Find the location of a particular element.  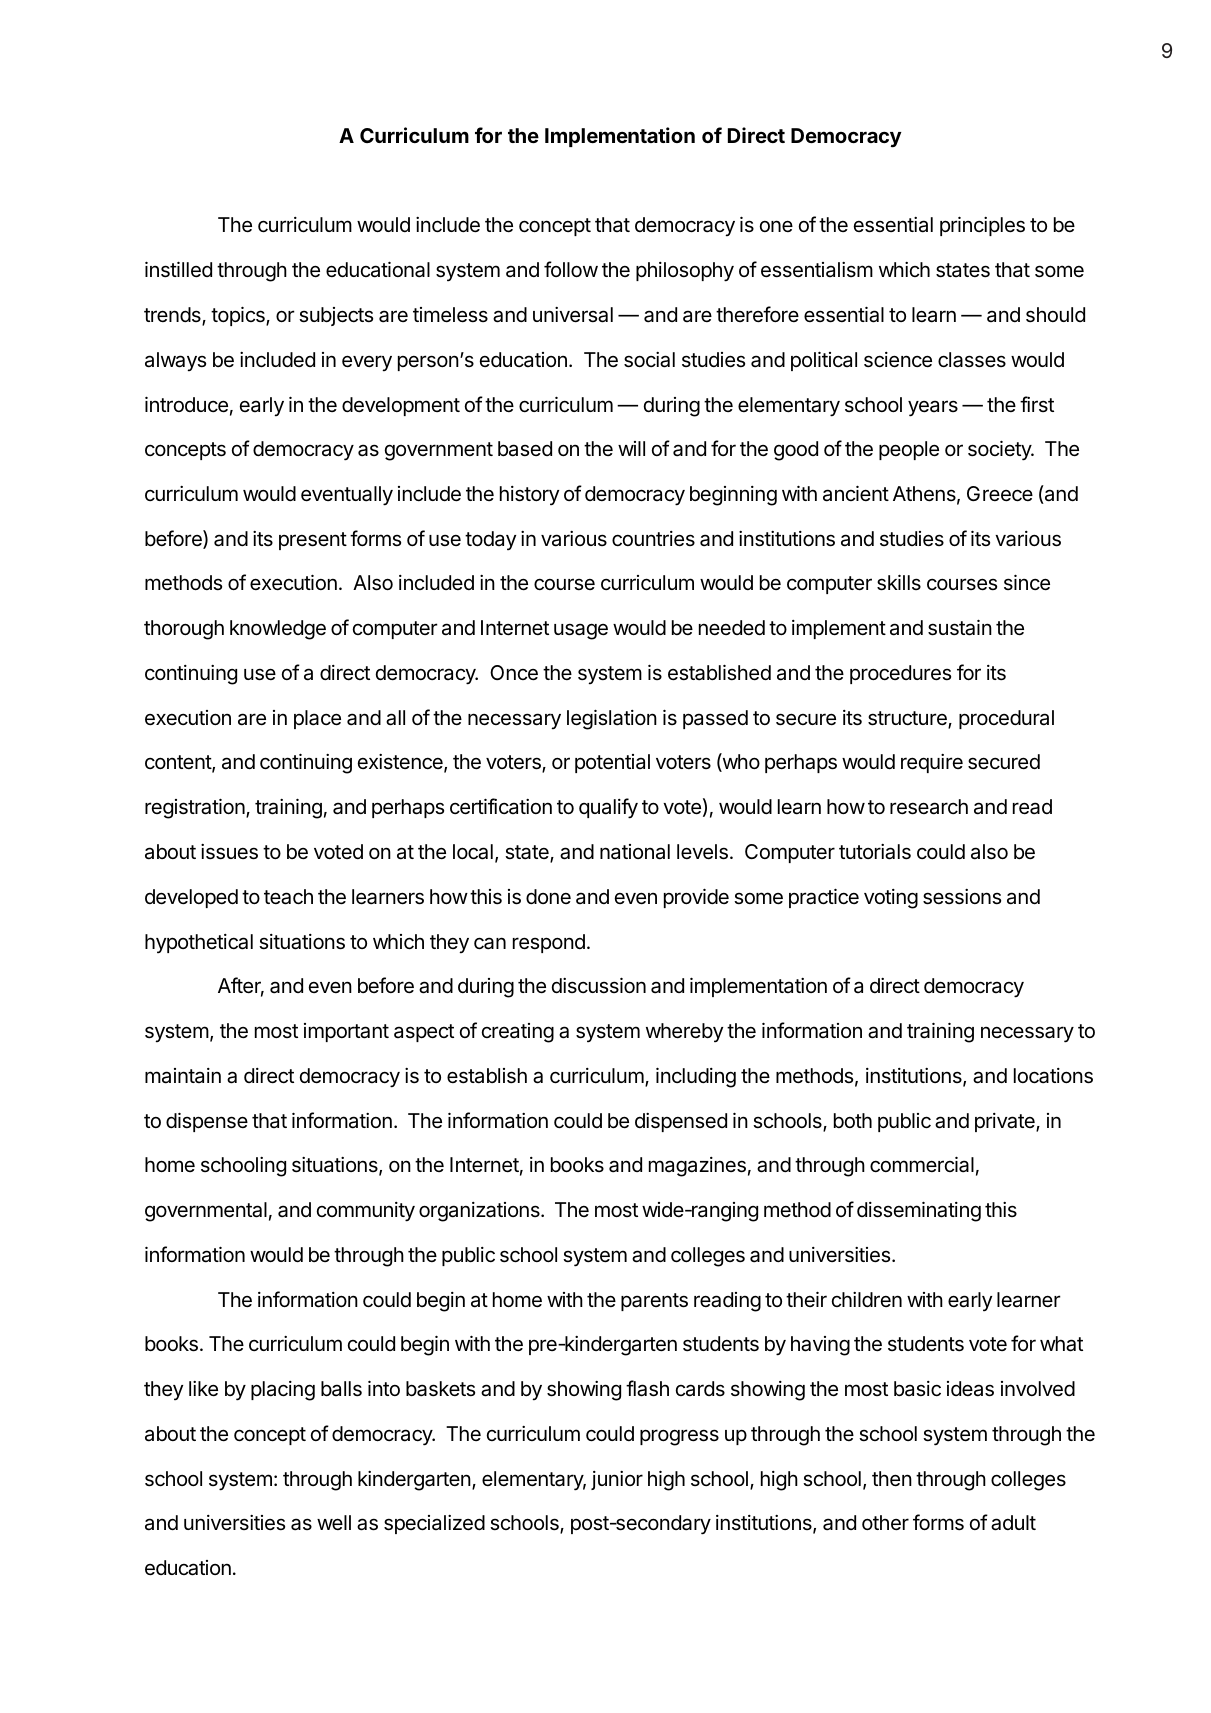

topics is located at coordinates (239, 316).
